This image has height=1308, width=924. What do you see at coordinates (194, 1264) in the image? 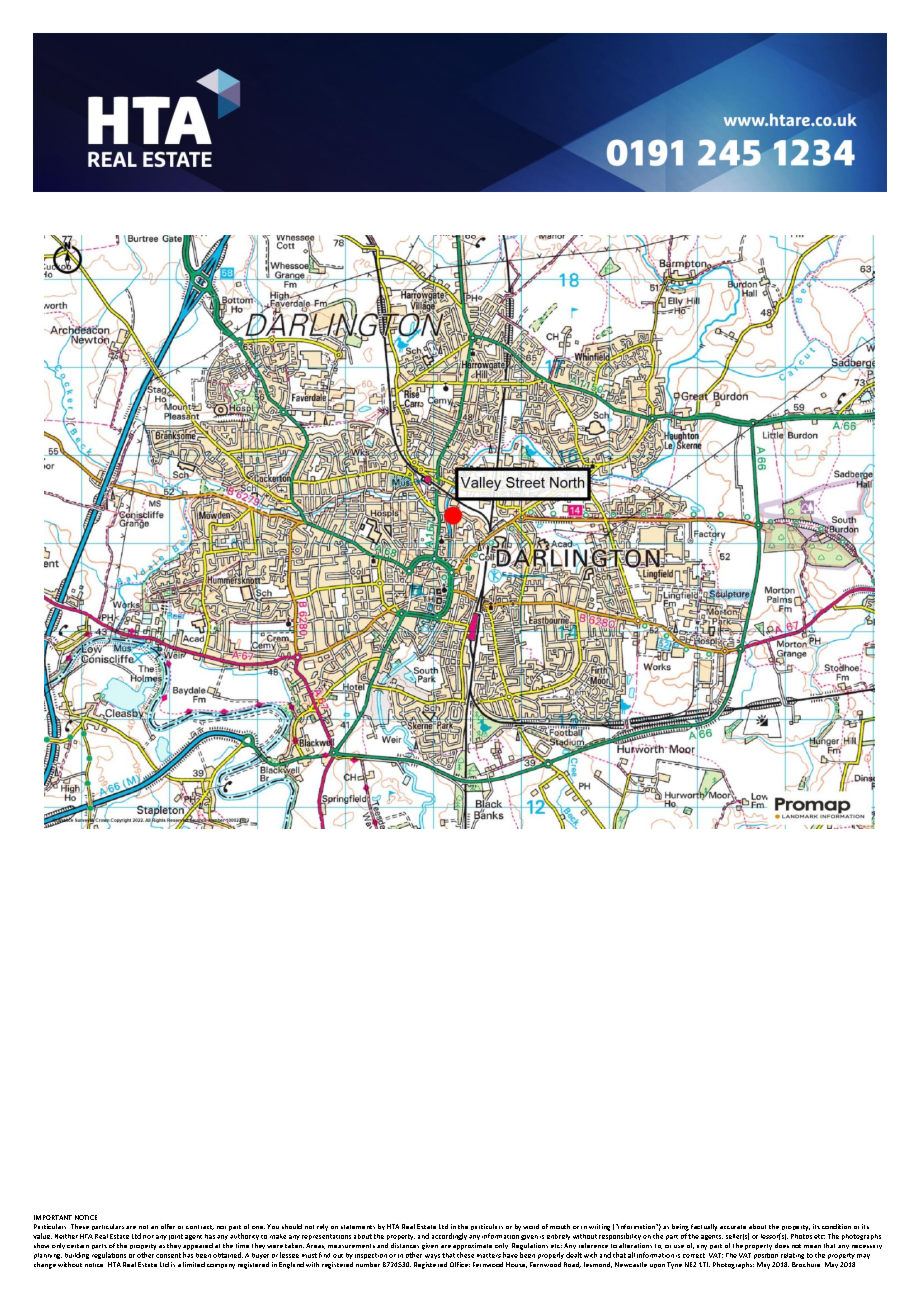
I see `limited` at bounding box center [194, 1264].
